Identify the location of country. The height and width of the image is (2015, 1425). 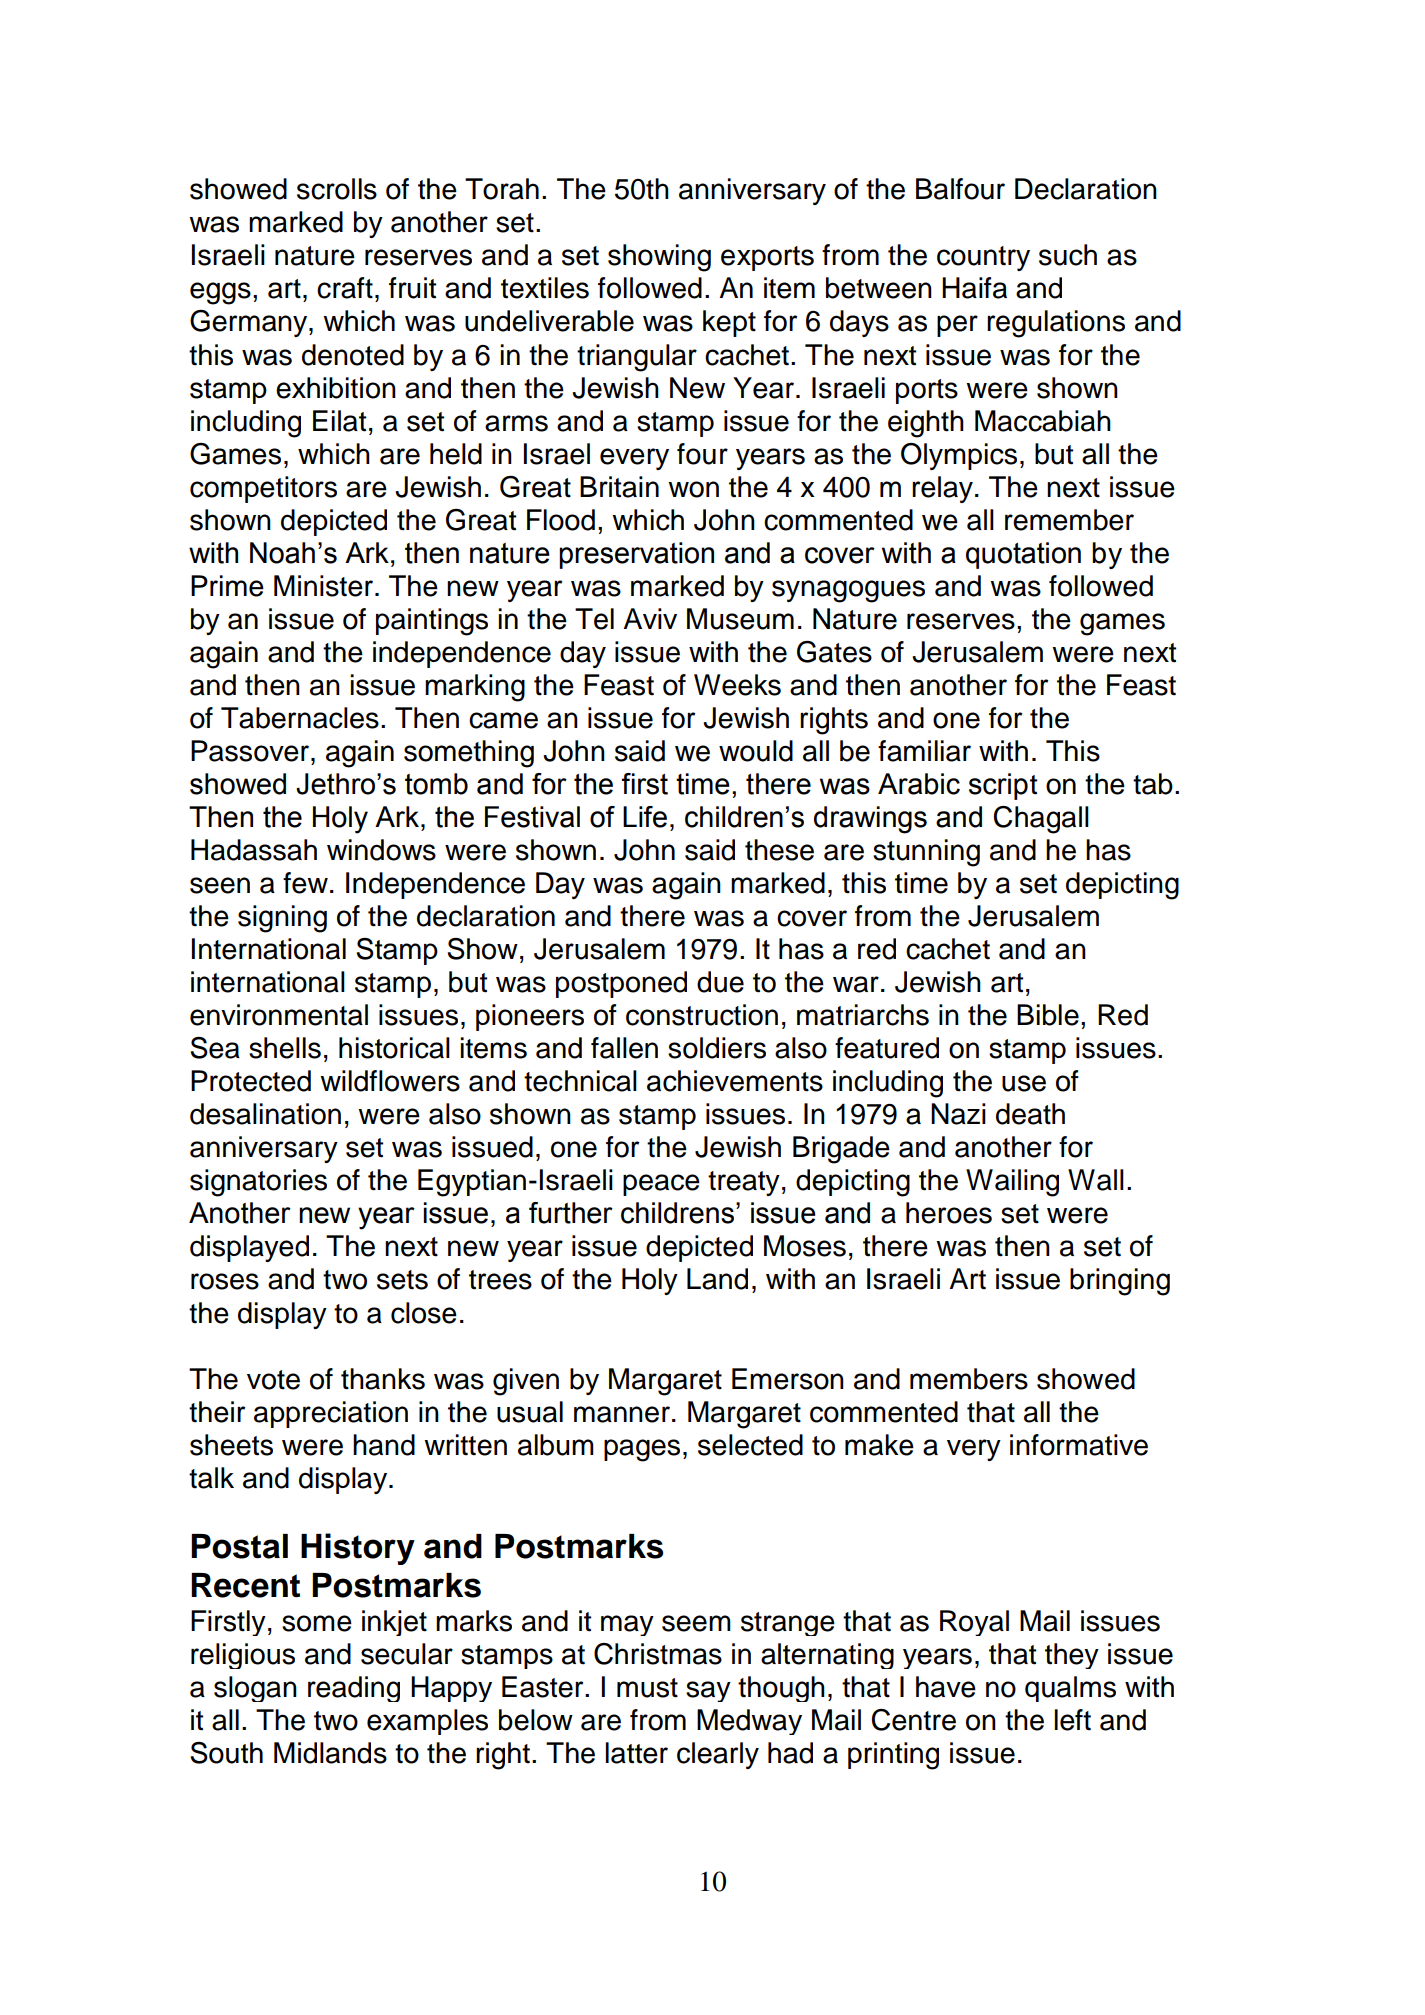
(983, 258).
